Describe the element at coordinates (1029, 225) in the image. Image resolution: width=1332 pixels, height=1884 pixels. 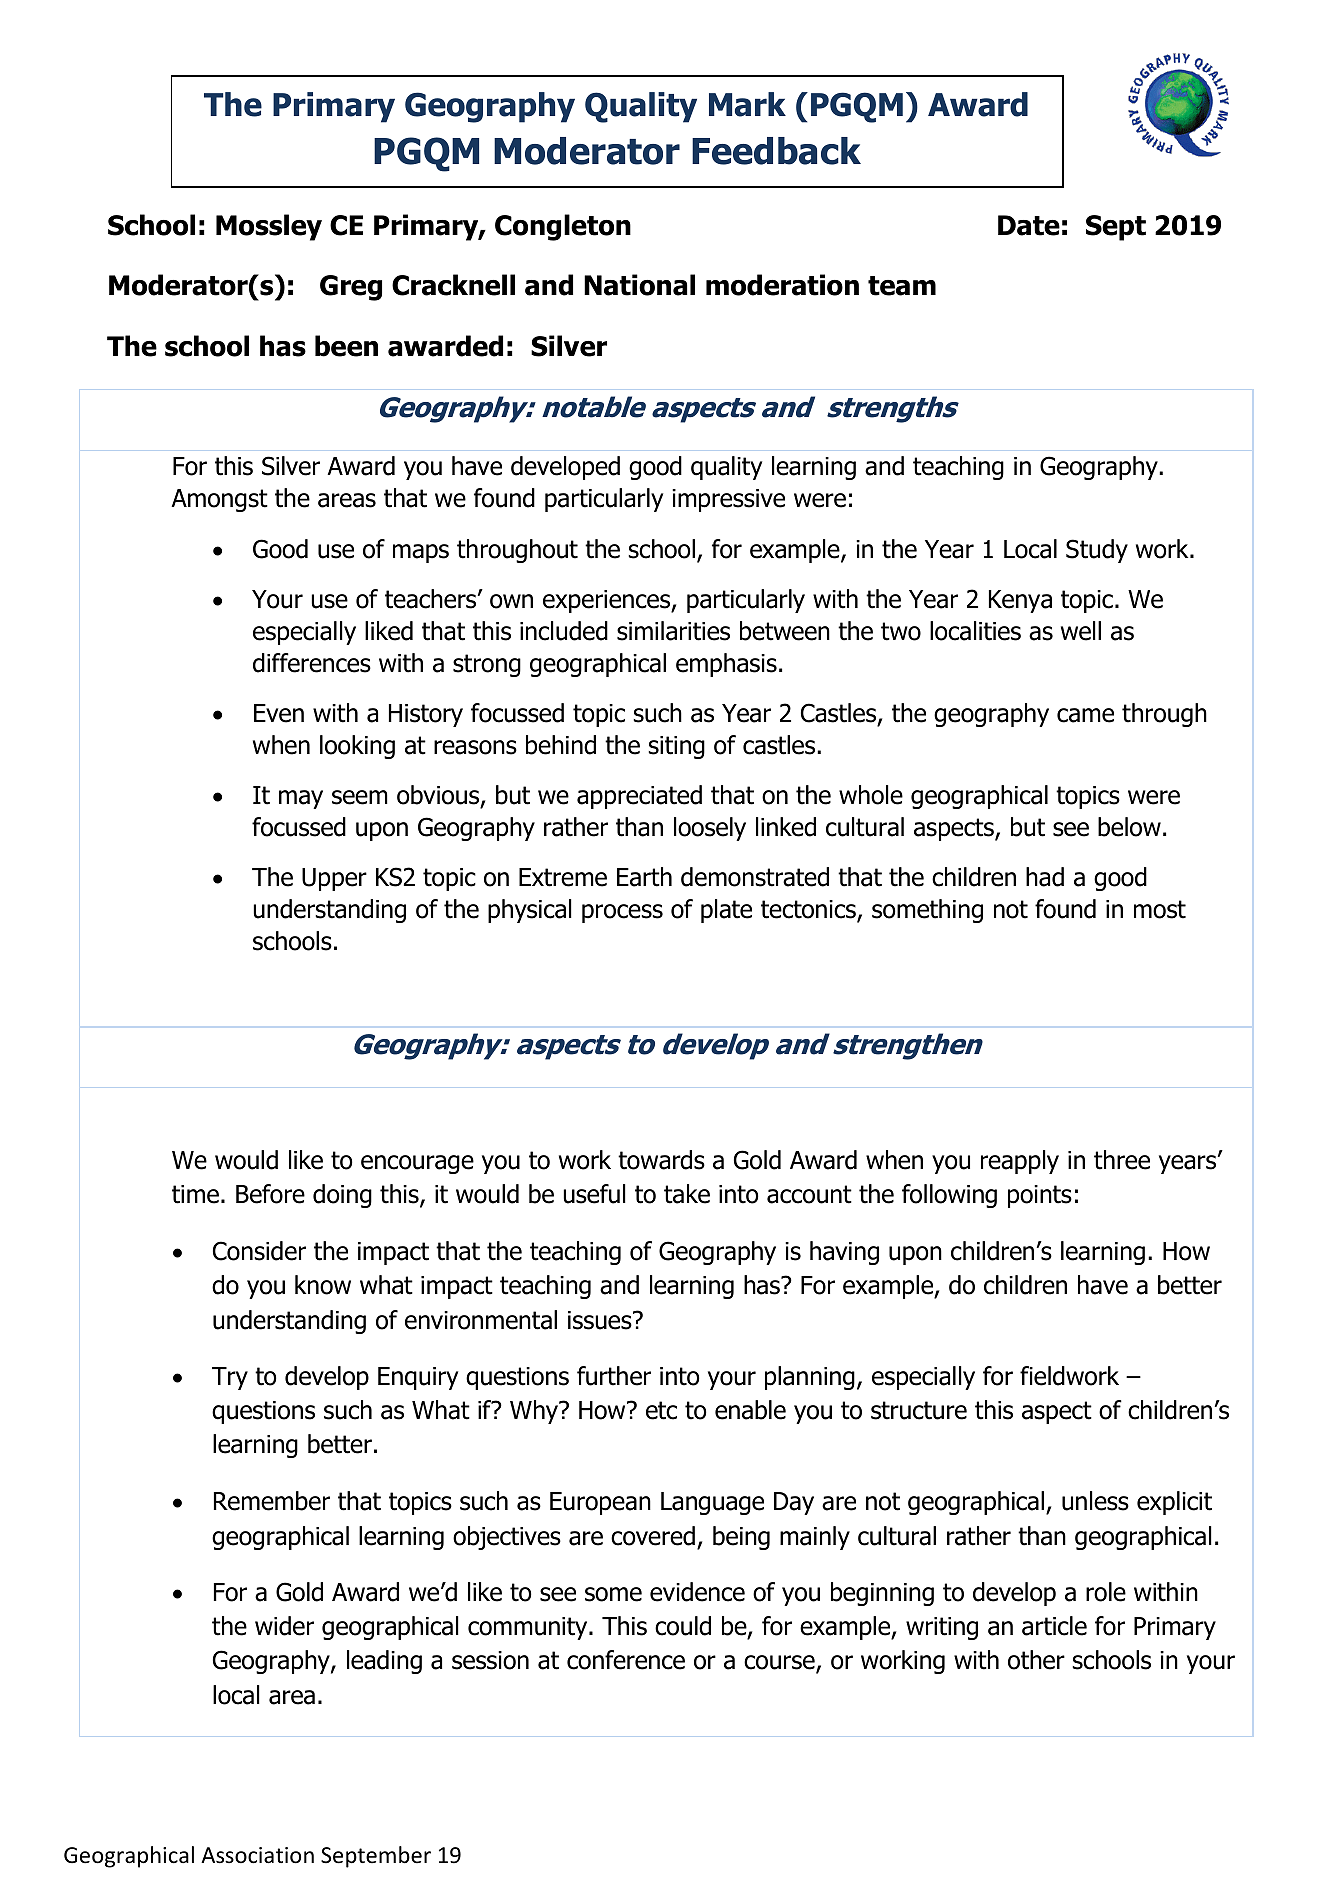
I see `Date` at that location.
